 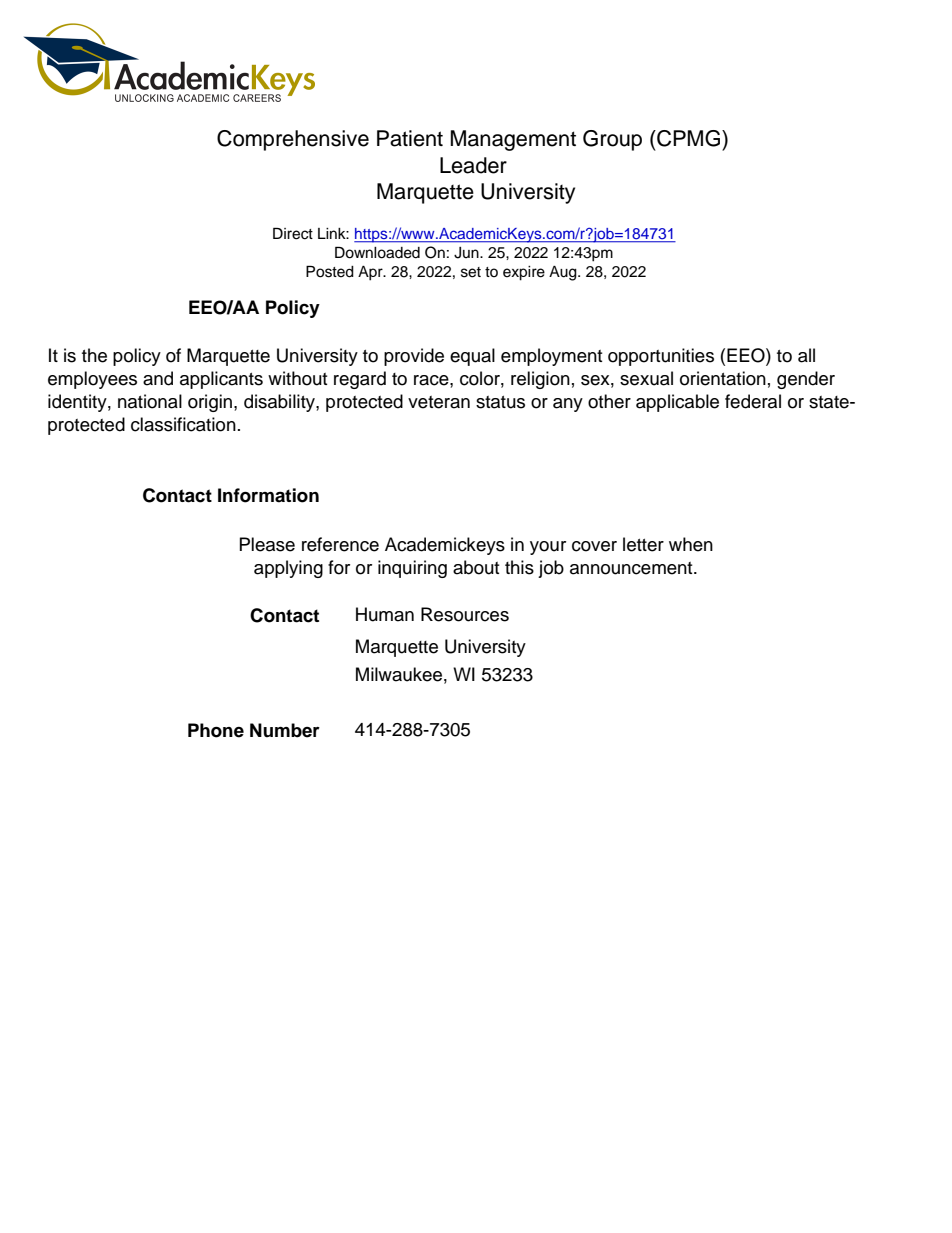 I want to click on Phone, so click(x=216, y=730).
